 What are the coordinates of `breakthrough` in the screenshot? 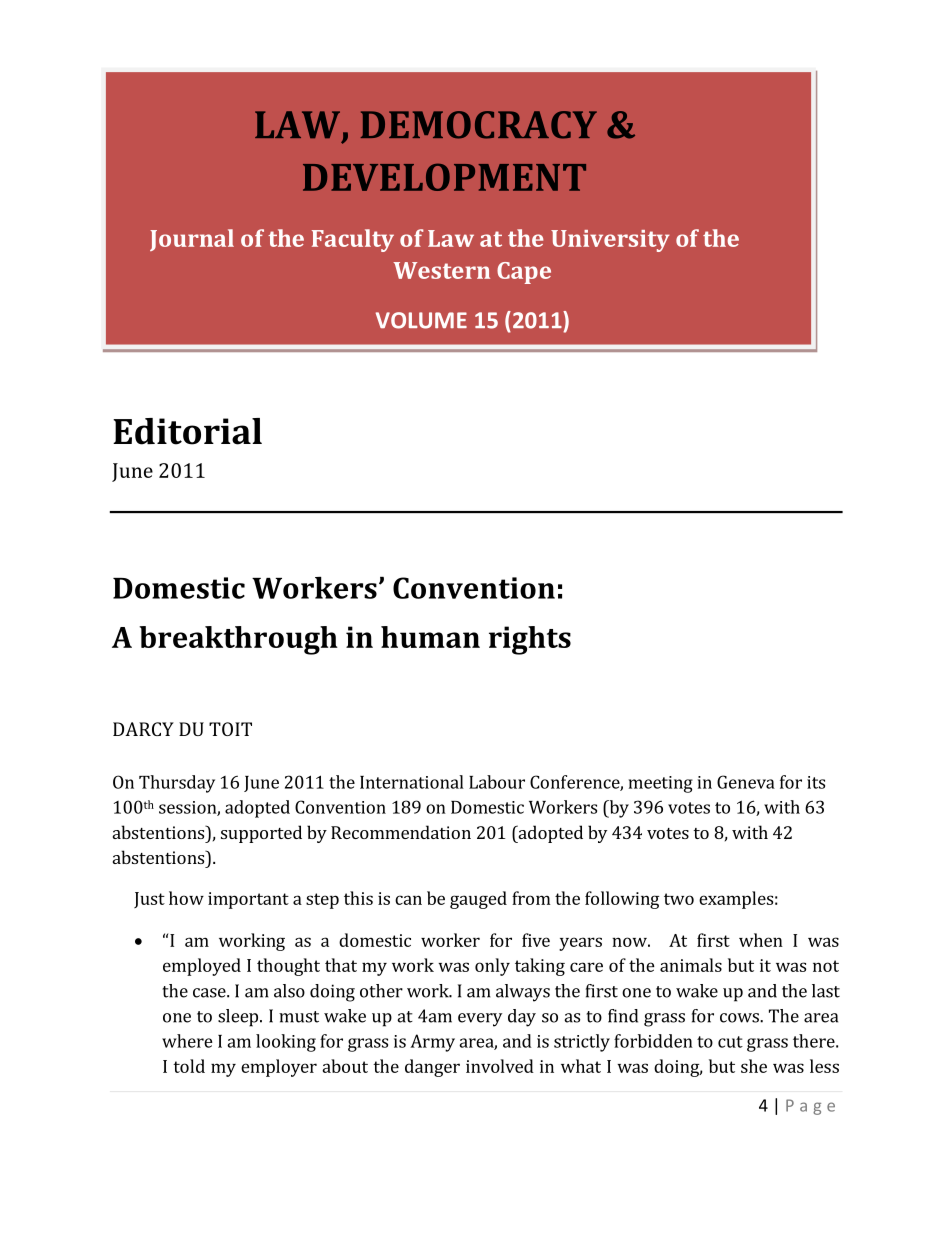 It's located at (238, 640).
